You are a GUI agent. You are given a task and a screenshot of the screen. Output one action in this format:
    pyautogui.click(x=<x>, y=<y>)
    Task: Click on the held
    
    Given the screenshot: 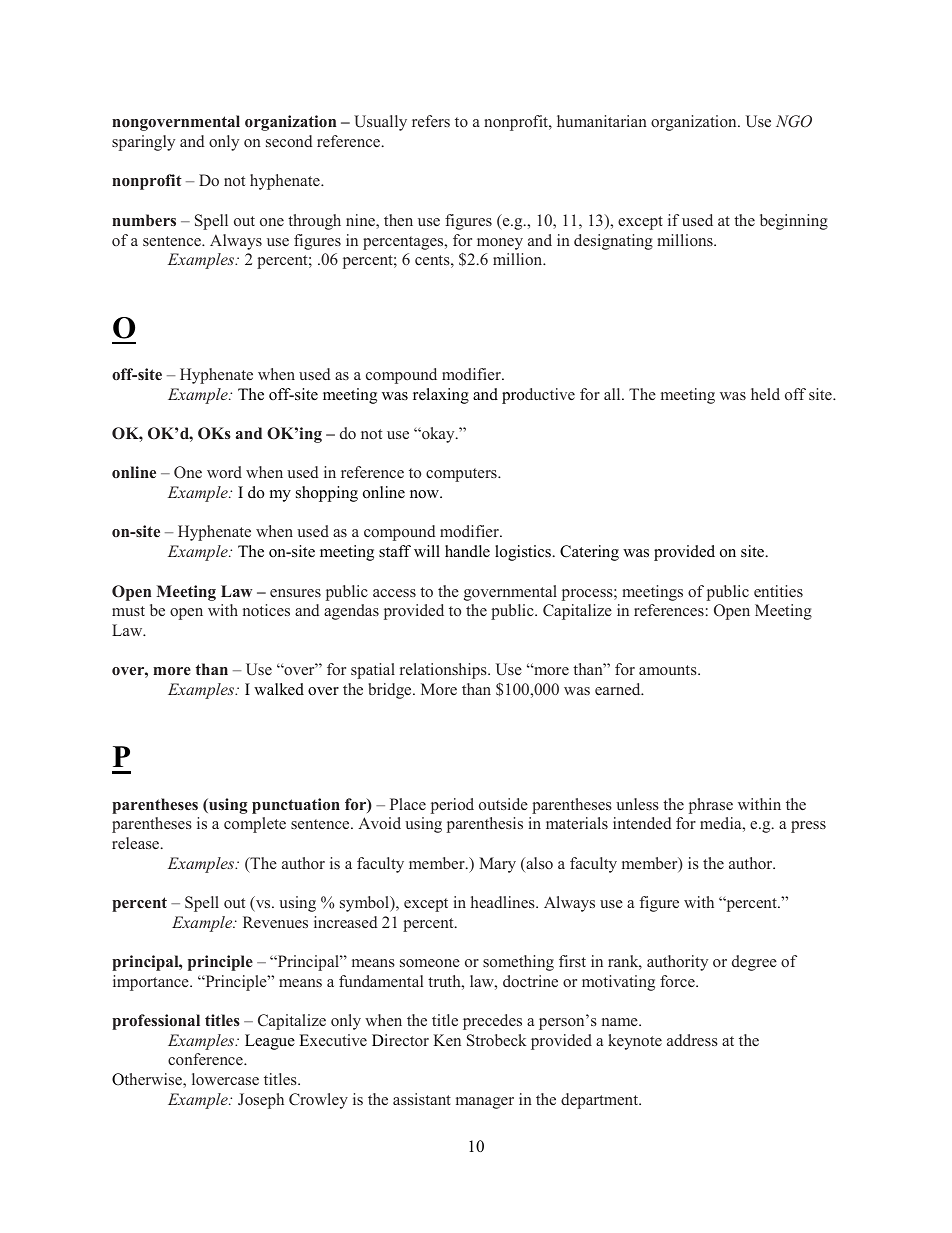 What is the action you would take?
    pyautogui.click(x=765, y=394)
